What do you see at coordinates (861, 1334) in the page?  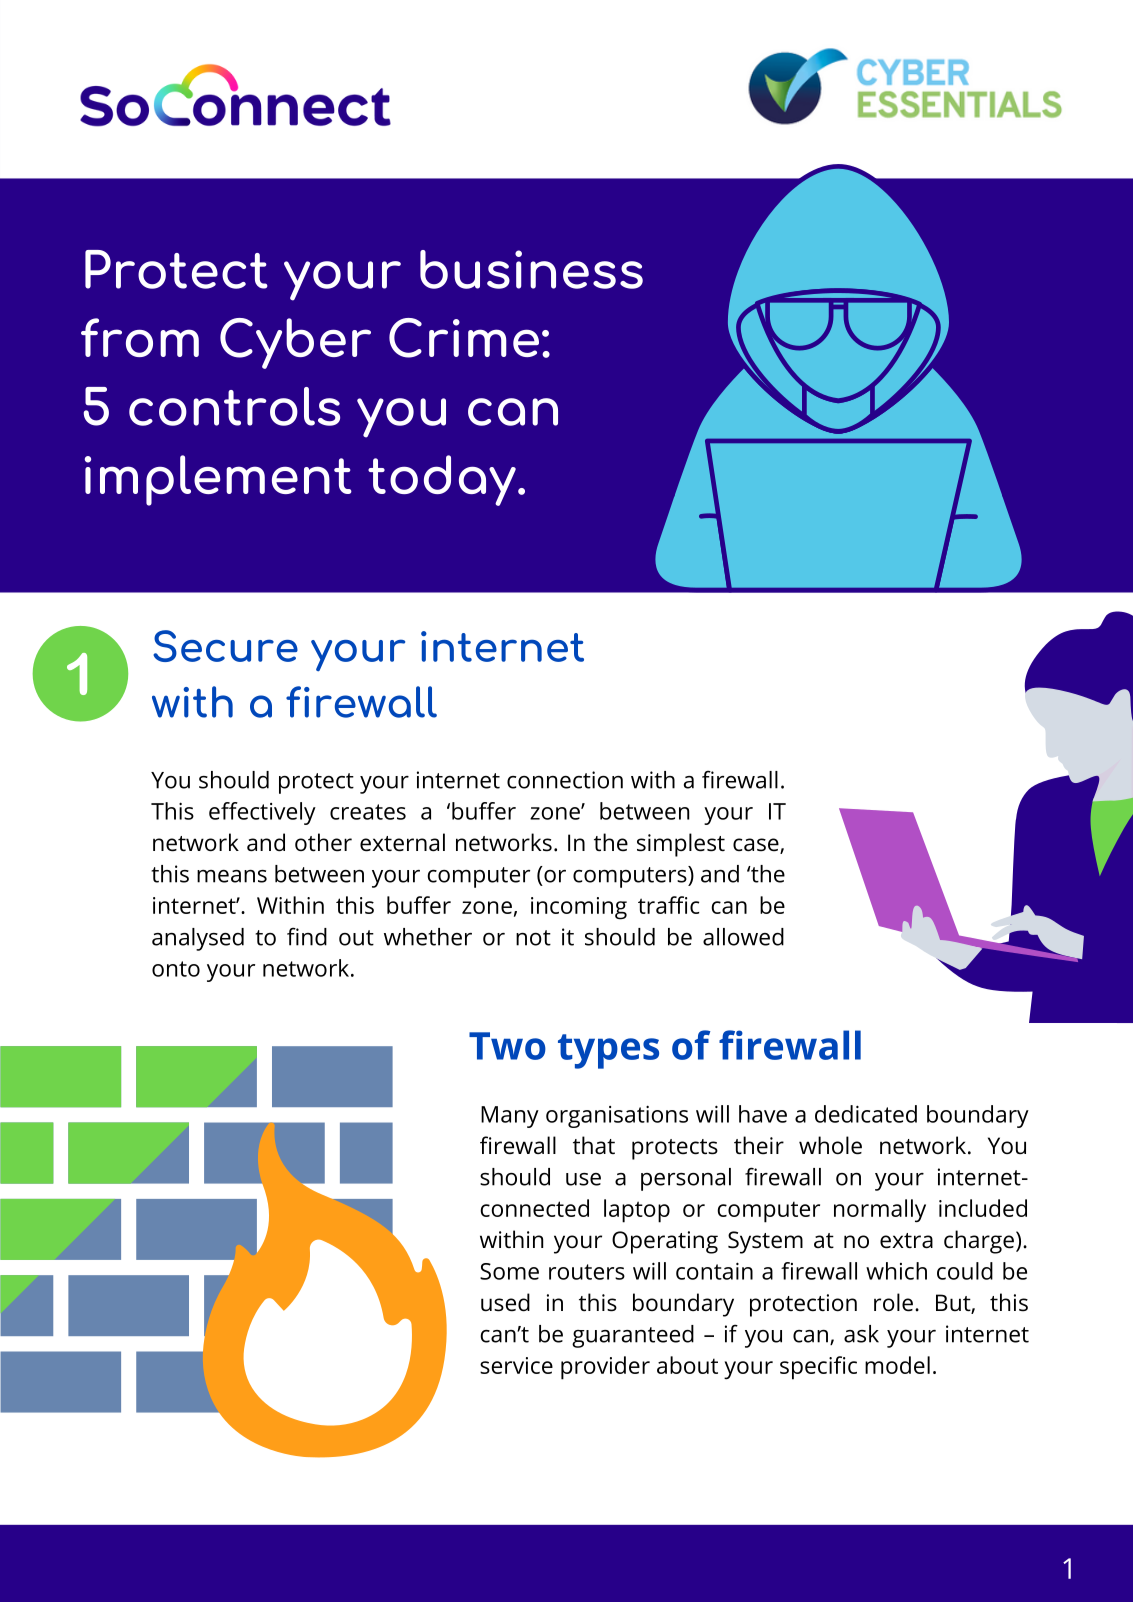 I see `ask` at bounding box center [861, 1334].
